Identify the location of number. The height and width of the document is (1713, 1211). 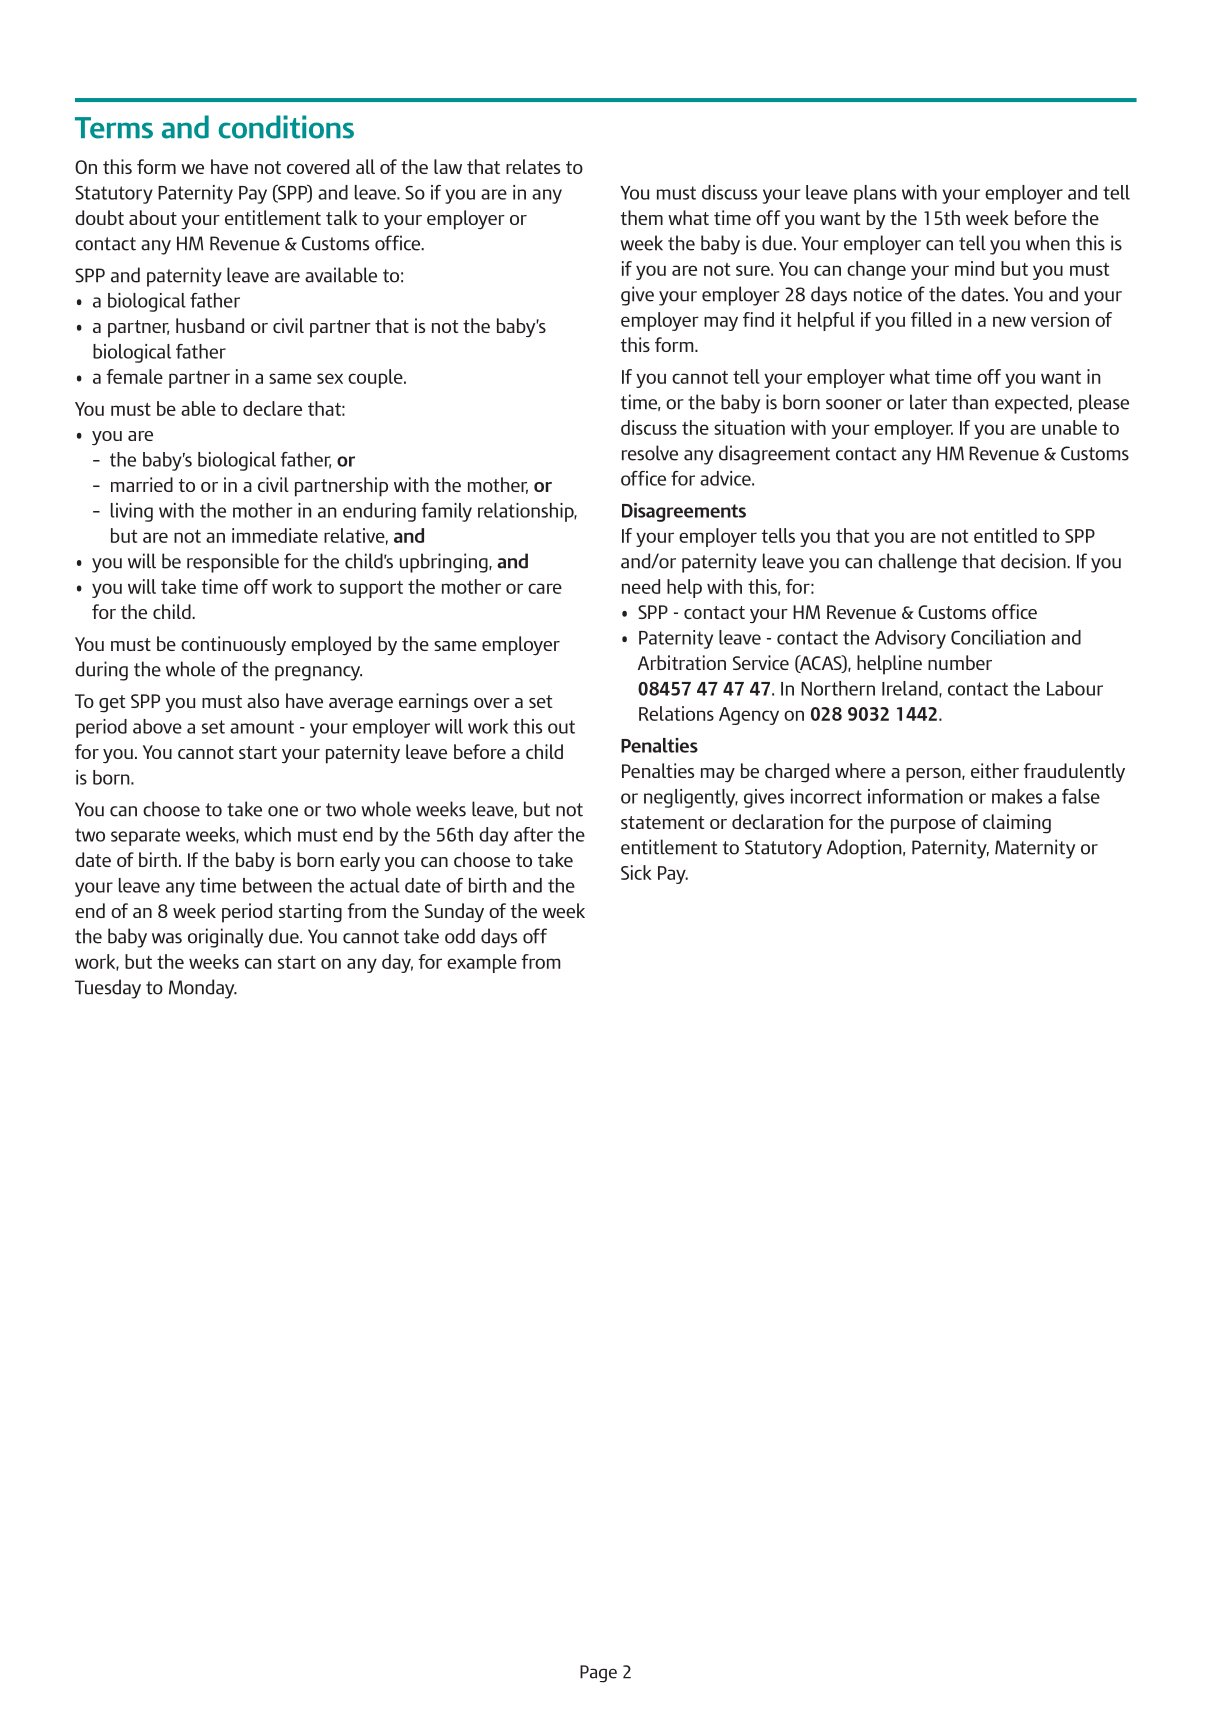
(960, 662).
